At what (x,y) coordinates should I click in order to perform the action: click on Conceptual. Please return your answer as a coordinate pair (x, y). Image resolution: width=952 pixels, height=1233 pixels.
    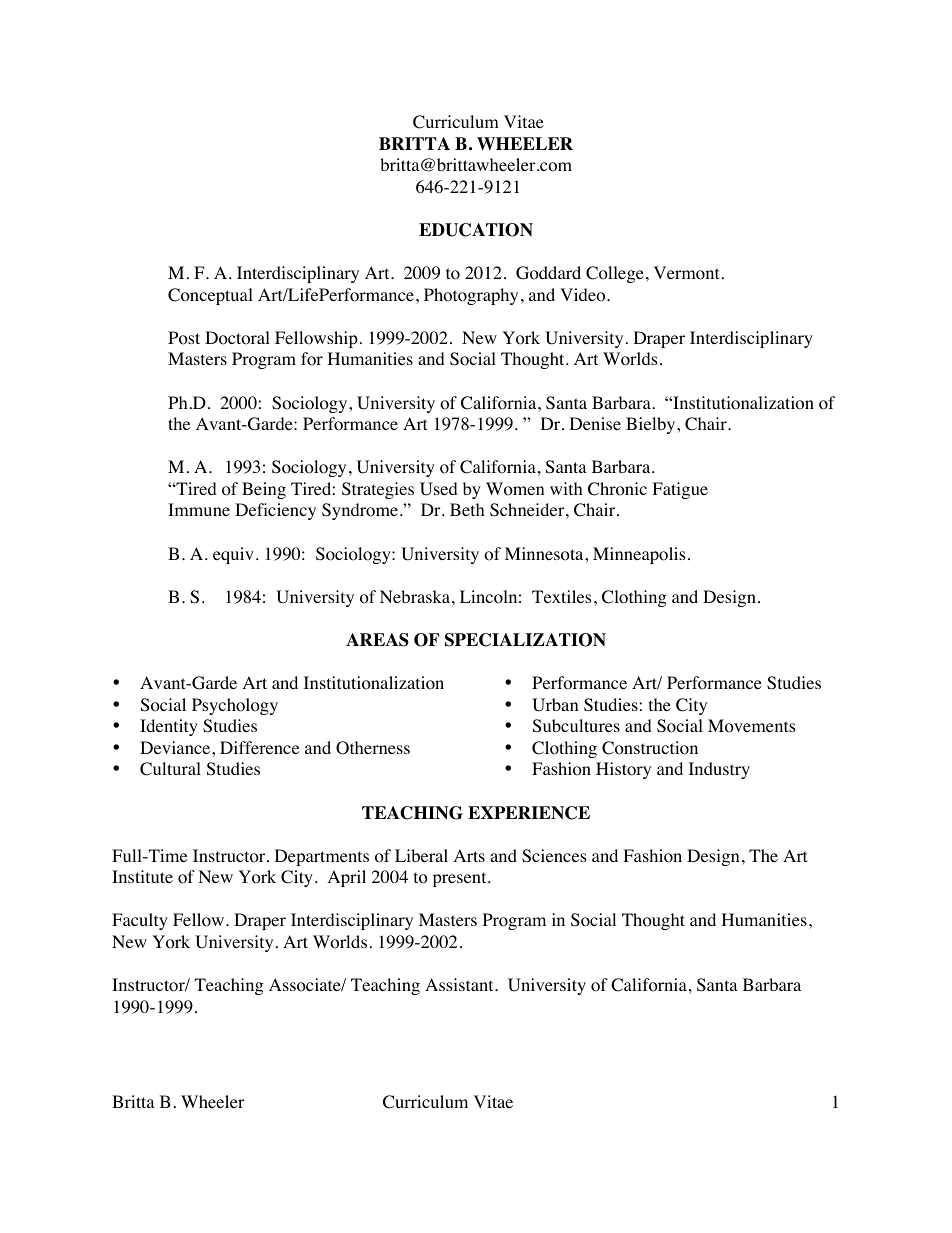
    Looking at the image, I should click on (210, 296).
